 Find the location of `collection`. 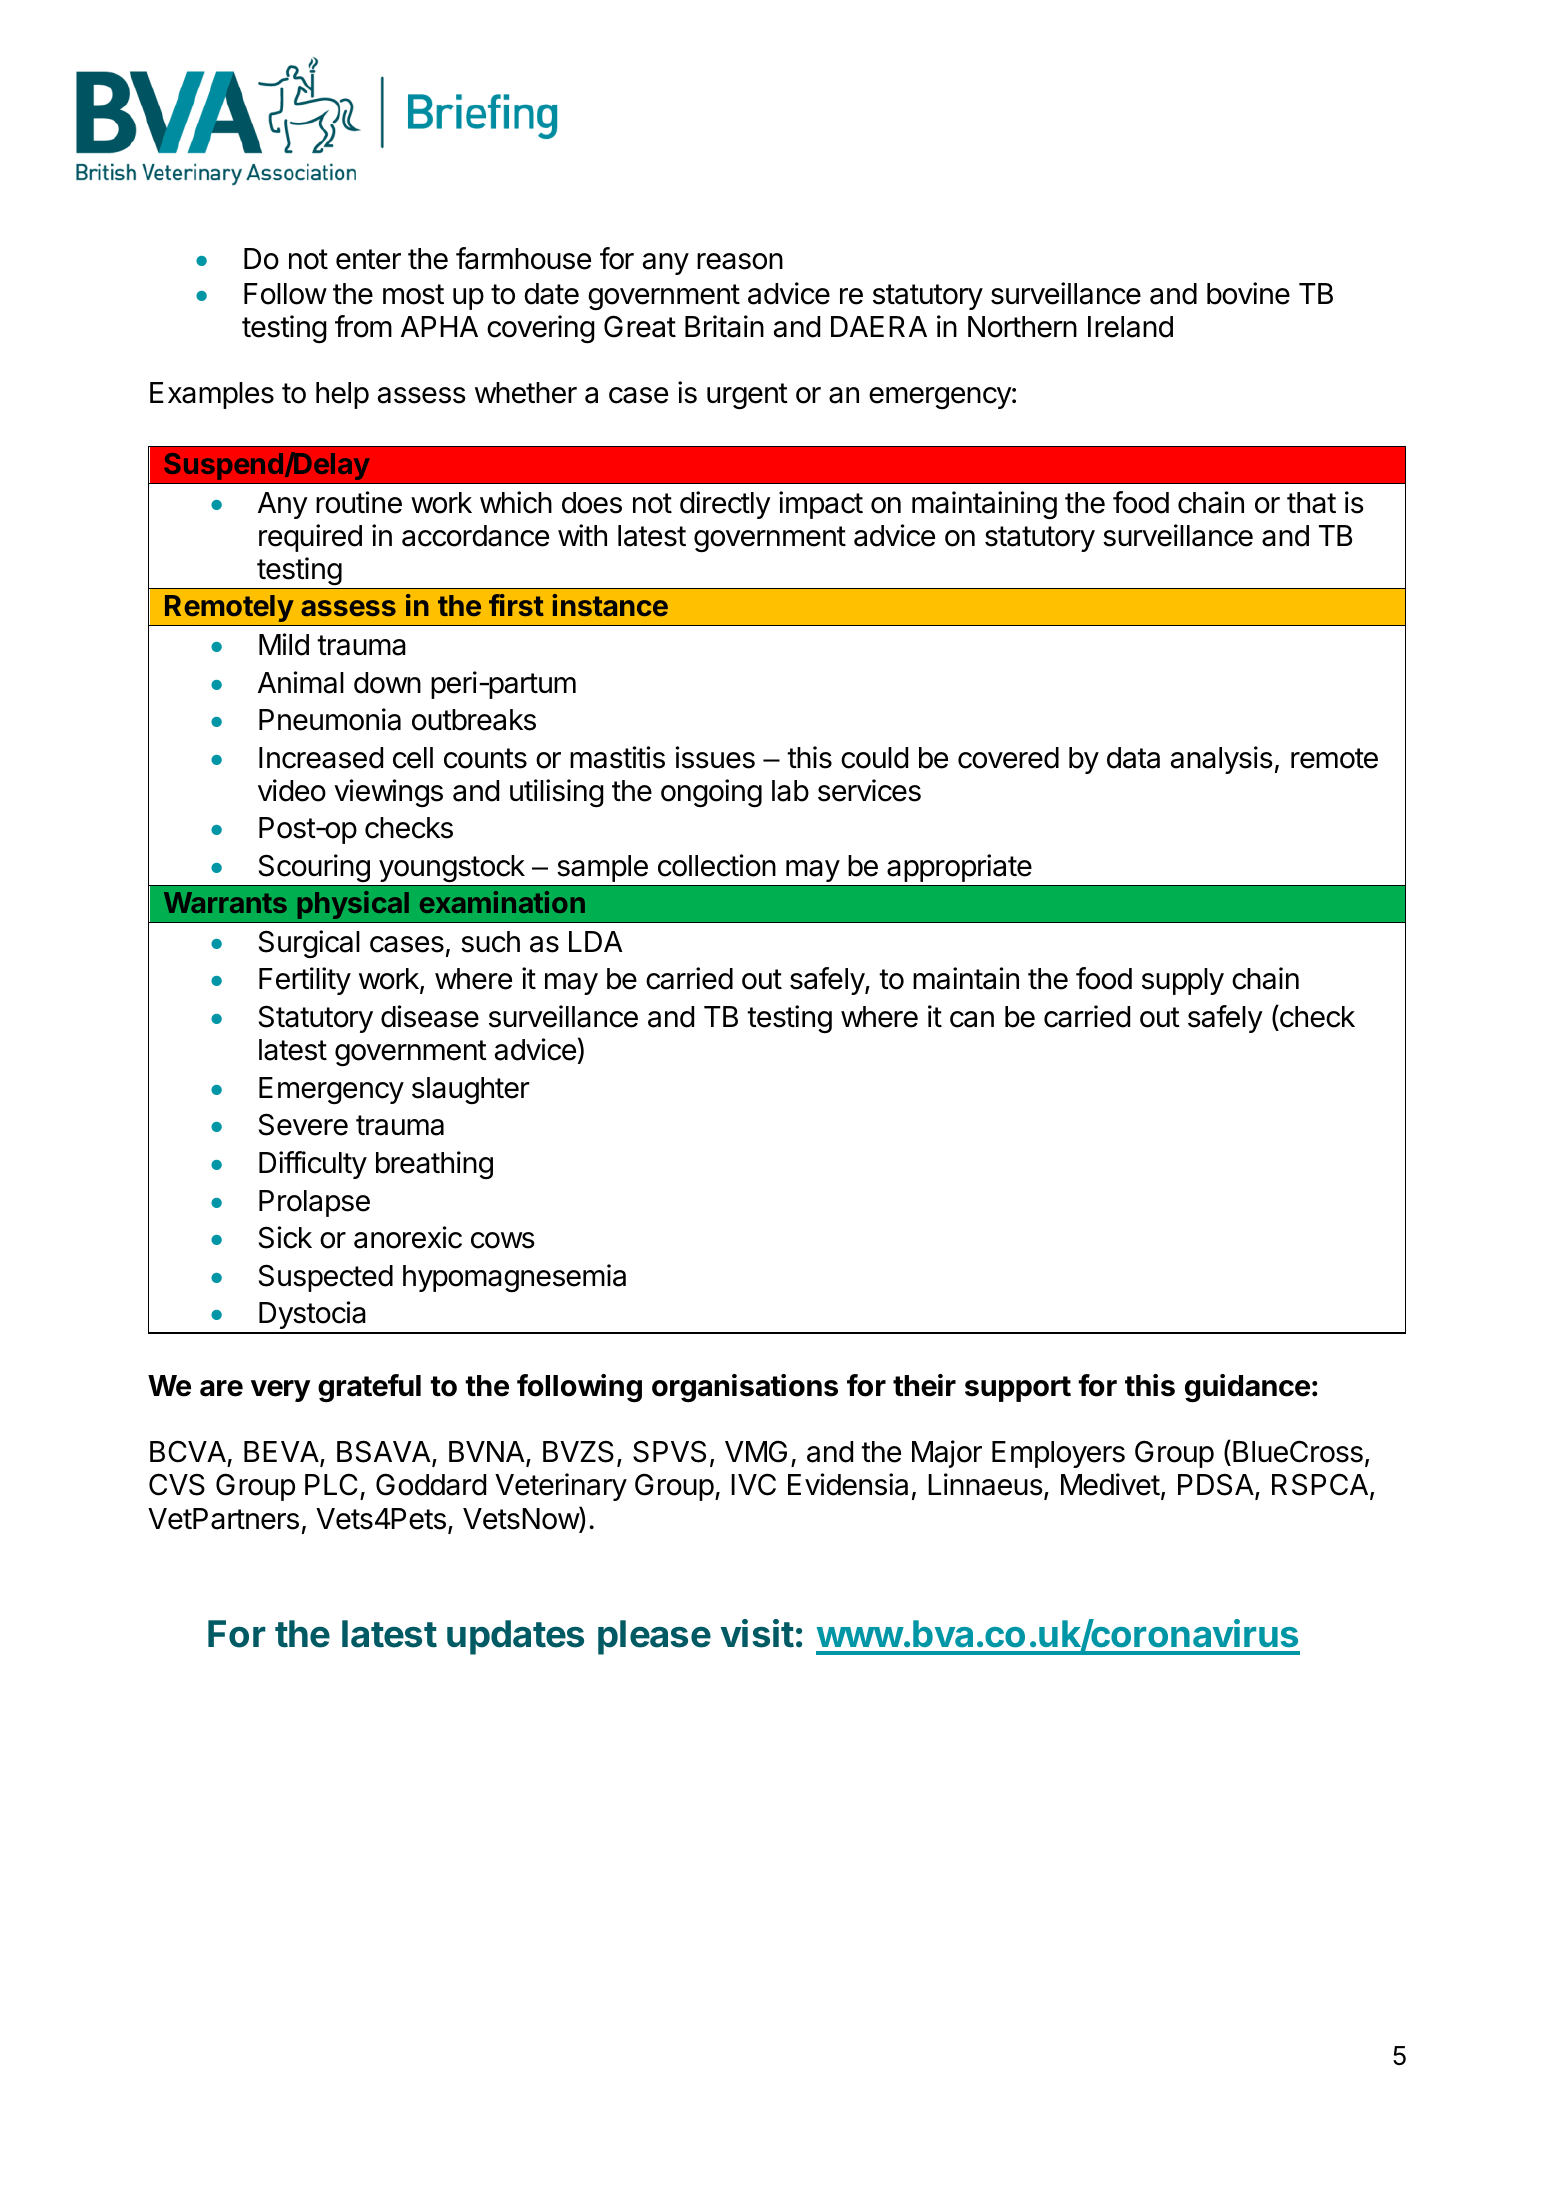

collection is located at coordinates (717, 865).
